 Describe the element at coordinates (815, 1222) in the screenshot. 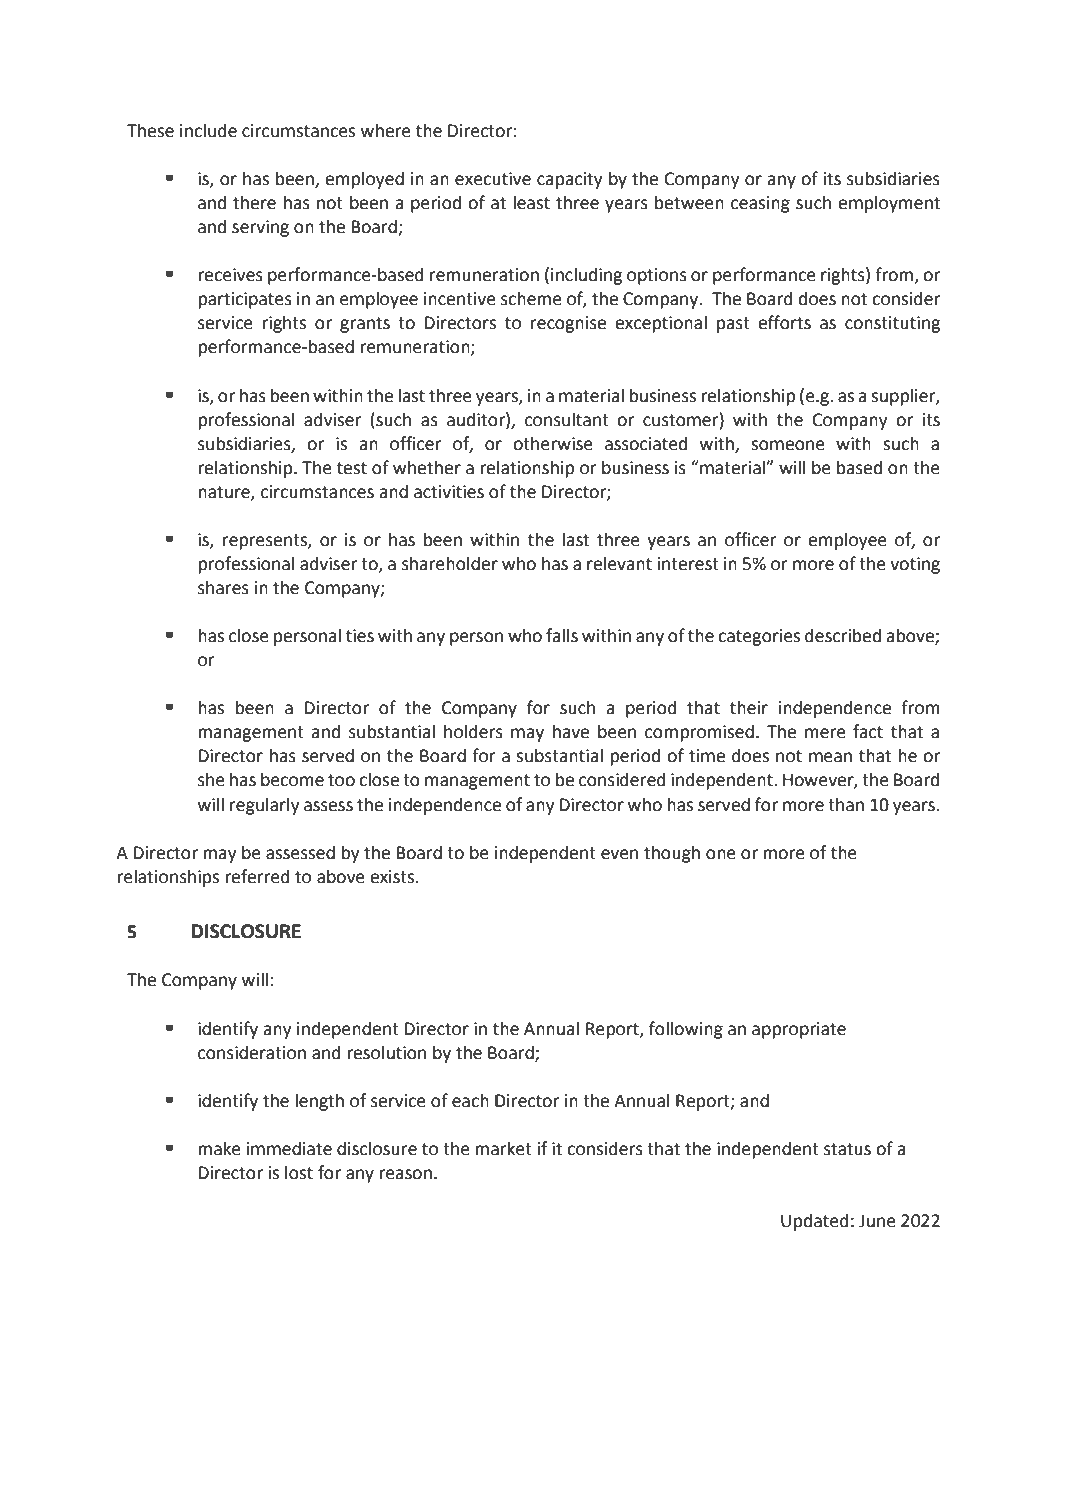

I see `Updated` at that location.
